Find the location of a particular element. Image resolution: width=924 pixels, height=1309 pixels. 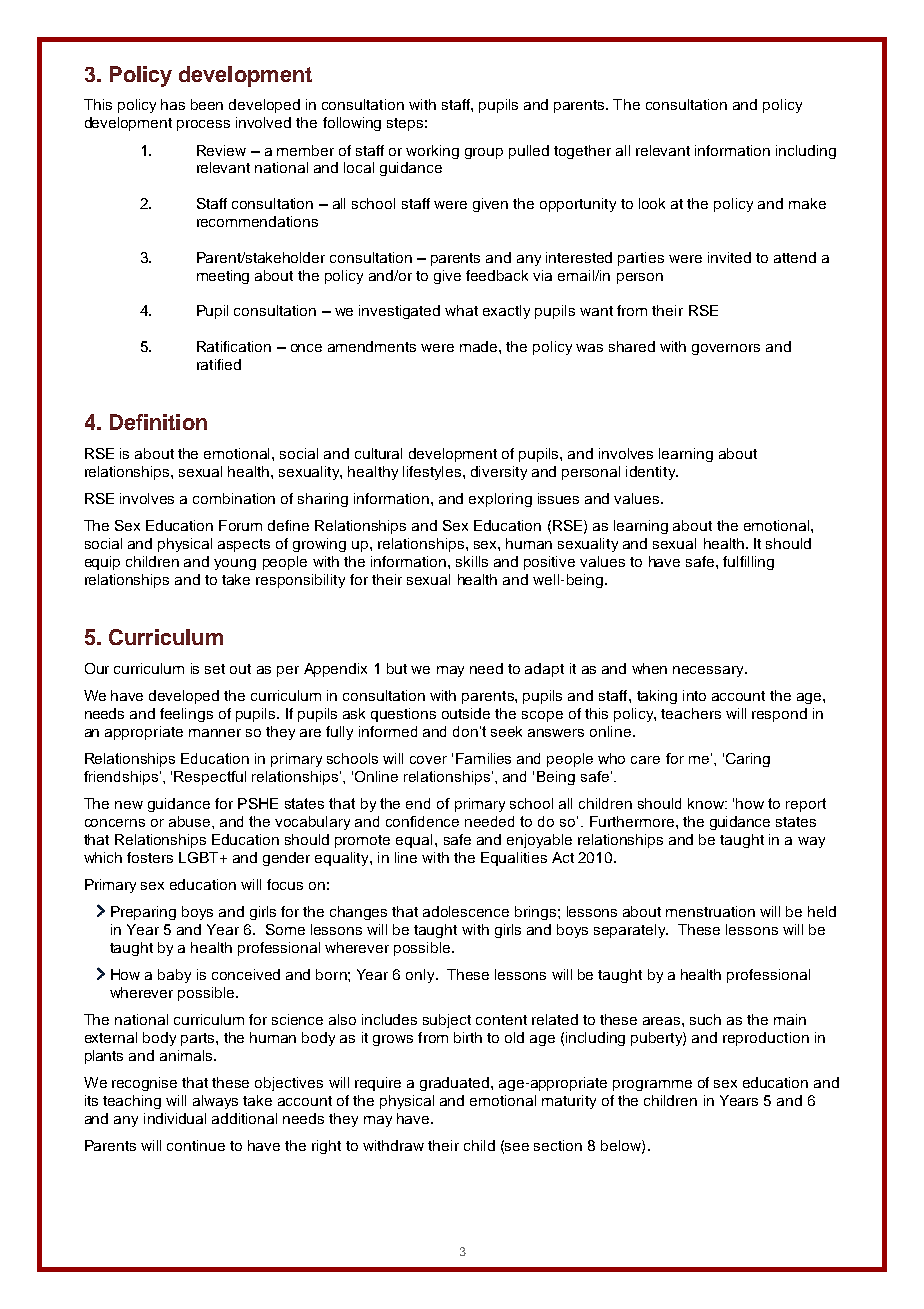

what is located at coordinates (461, 310).
